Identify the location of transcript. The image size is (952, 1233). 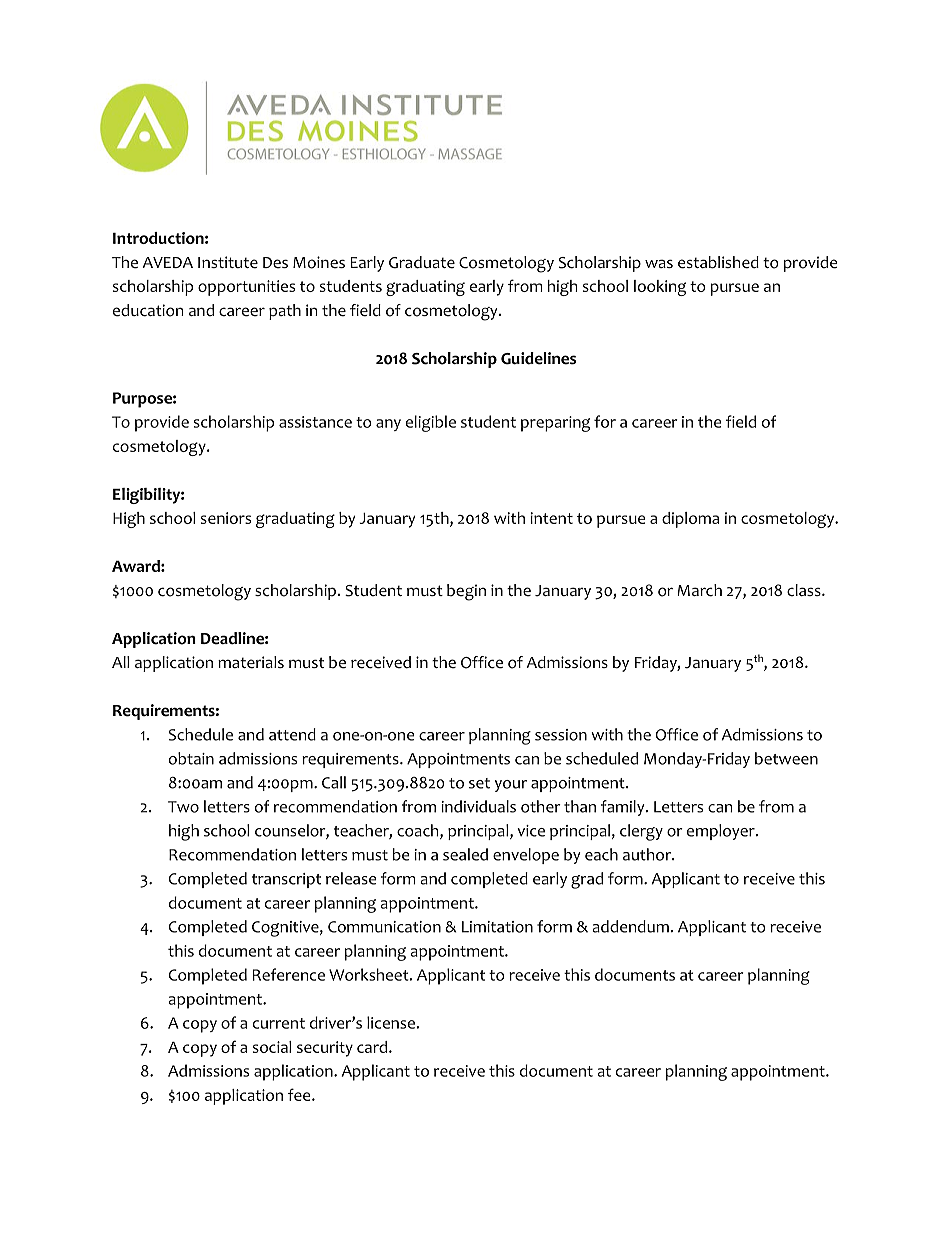
(286, 880).
